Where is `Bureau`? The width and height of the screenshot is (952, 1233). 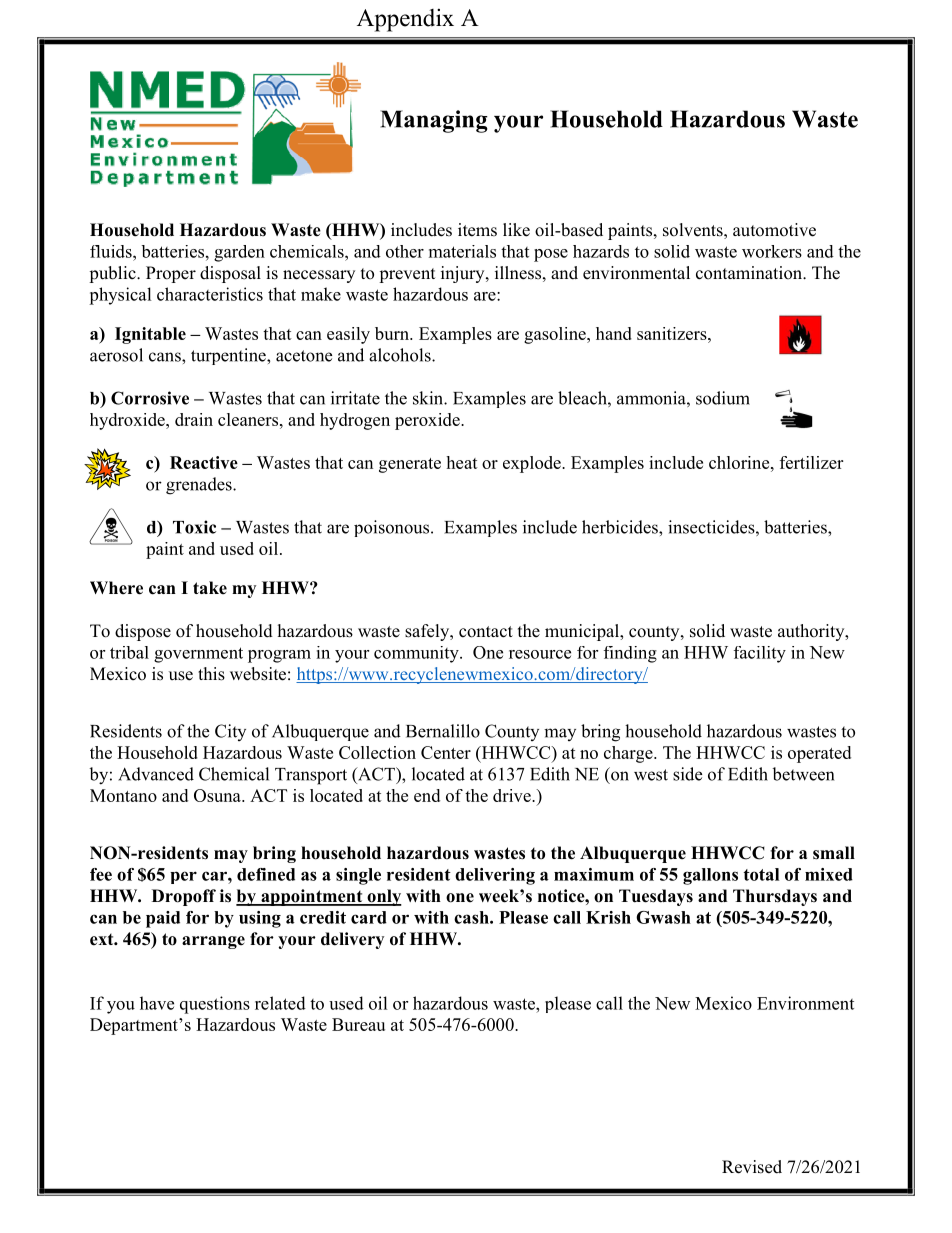 Bureau is located at coordinates (358, 1024).
